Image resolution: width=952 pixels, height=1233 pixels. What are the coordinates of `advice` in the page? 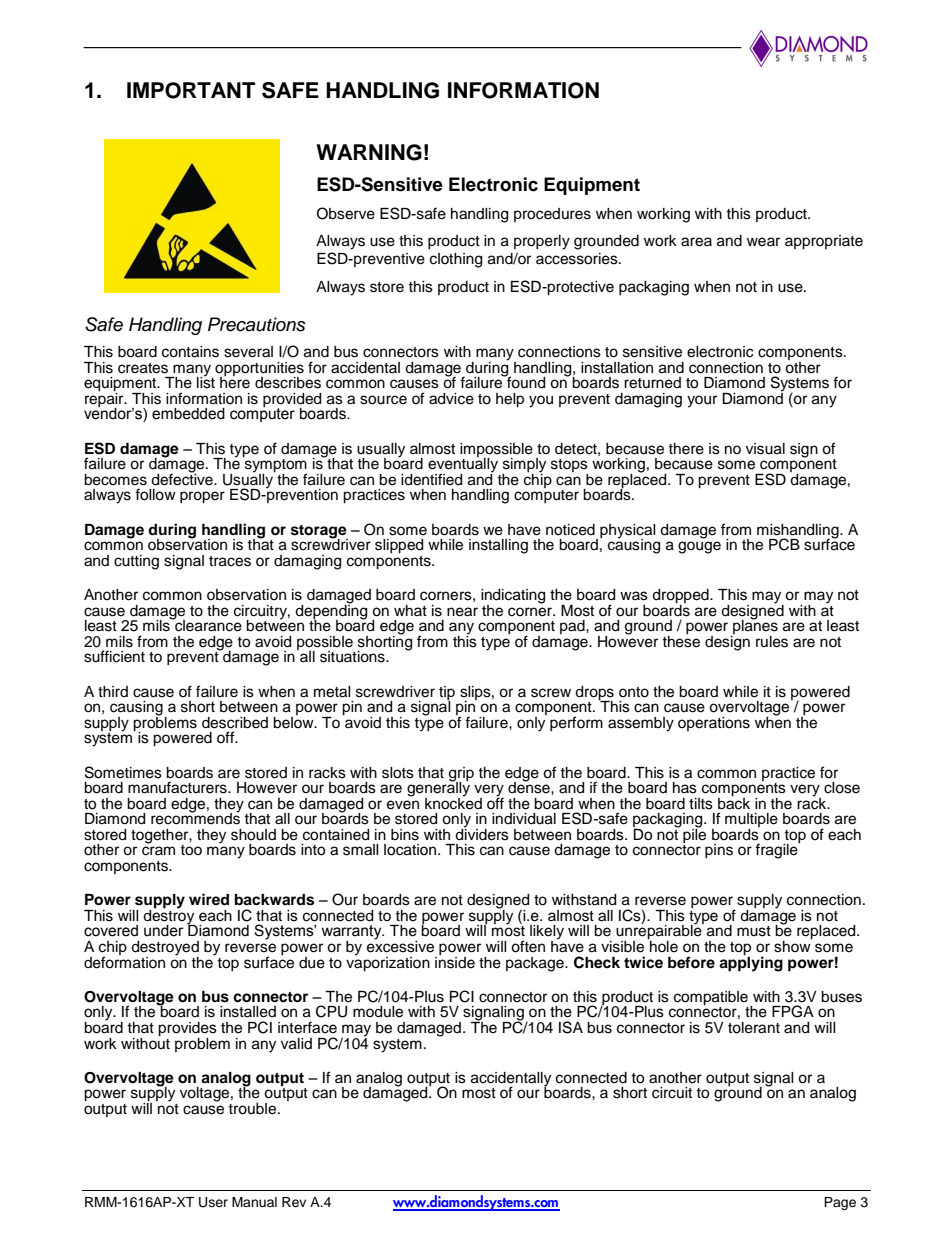 It's located at (451, 399).
